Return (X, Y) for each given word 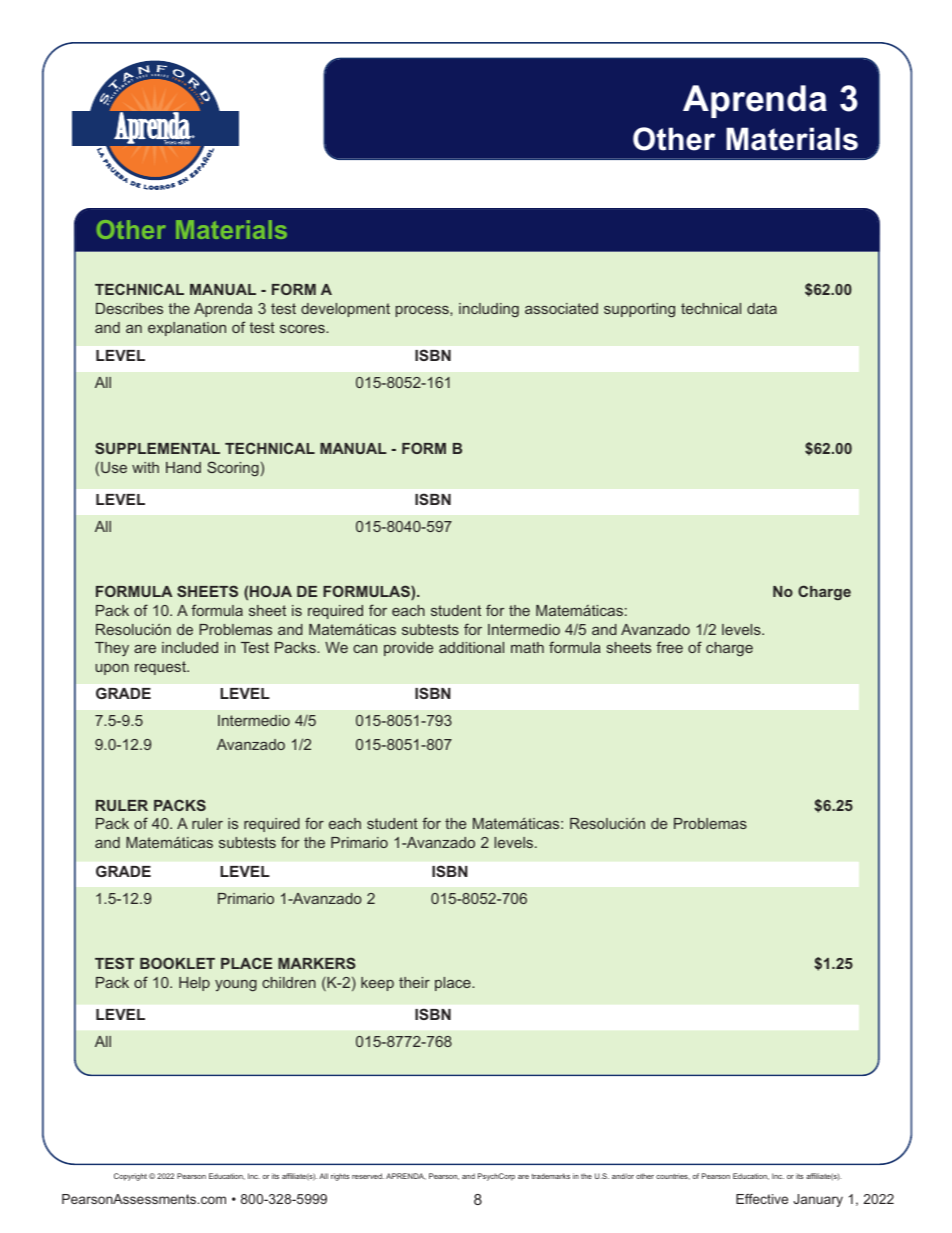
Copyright (130, 1177)
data (762, 308)
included (190, 647)
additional (471, 647)
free (669, 647)
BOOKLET (177, 963)
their (414, 982)
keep (377, 984)
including (489, 310)
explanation (187, 329)
